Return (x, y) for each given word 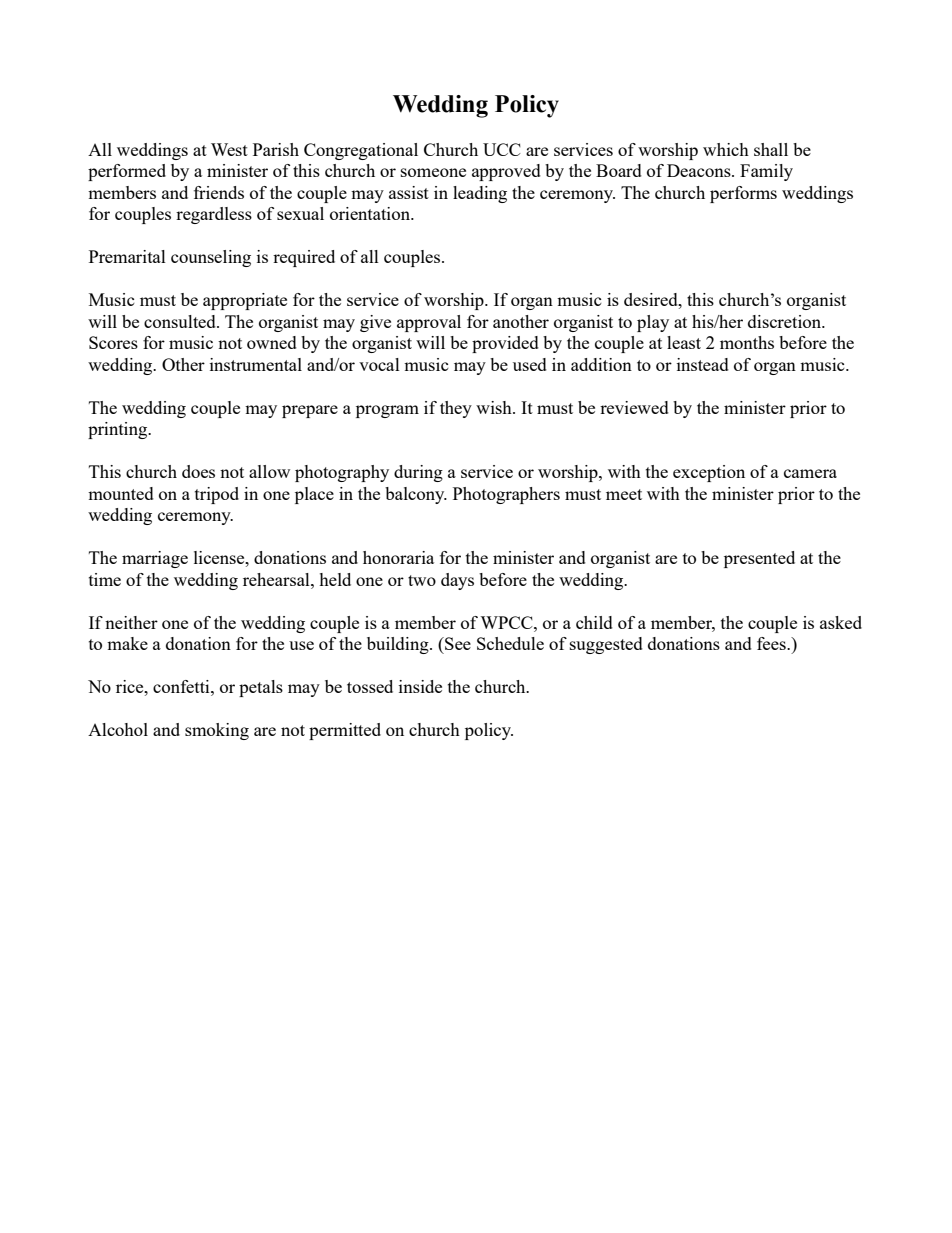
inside (420, 686)
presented (759, 559)
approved (506, 172)
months (747, 342)
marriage (155, 559)
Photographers (506, 495)
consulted (181, 321)
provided (505, 344)
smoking (217, 731)
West (229, 149)
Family (766, 172)
